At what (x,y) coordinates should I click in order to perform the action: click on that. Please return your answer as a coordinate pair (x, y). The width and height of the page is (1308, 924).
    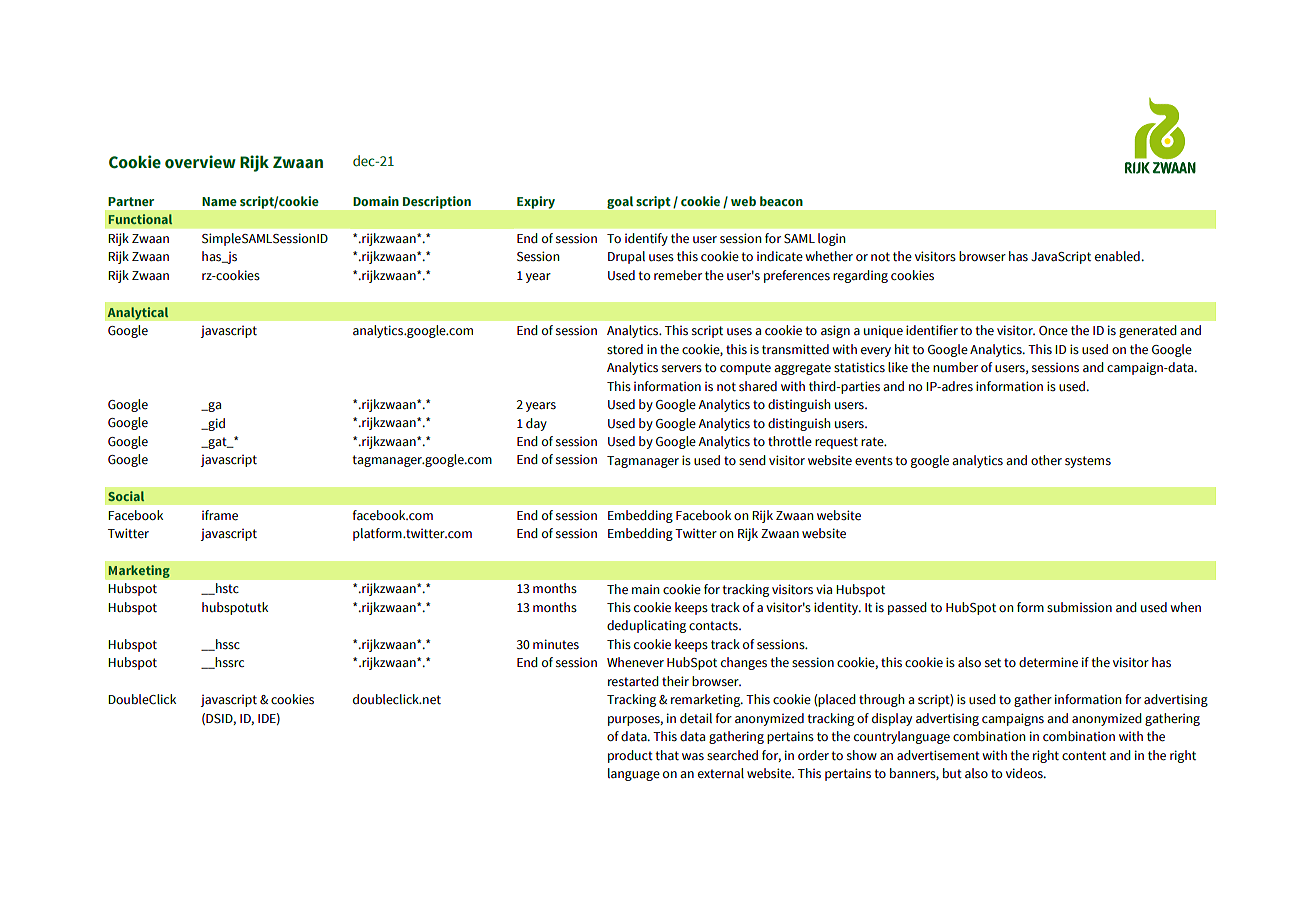
    Looking at the image, I should click on (667, 755).
